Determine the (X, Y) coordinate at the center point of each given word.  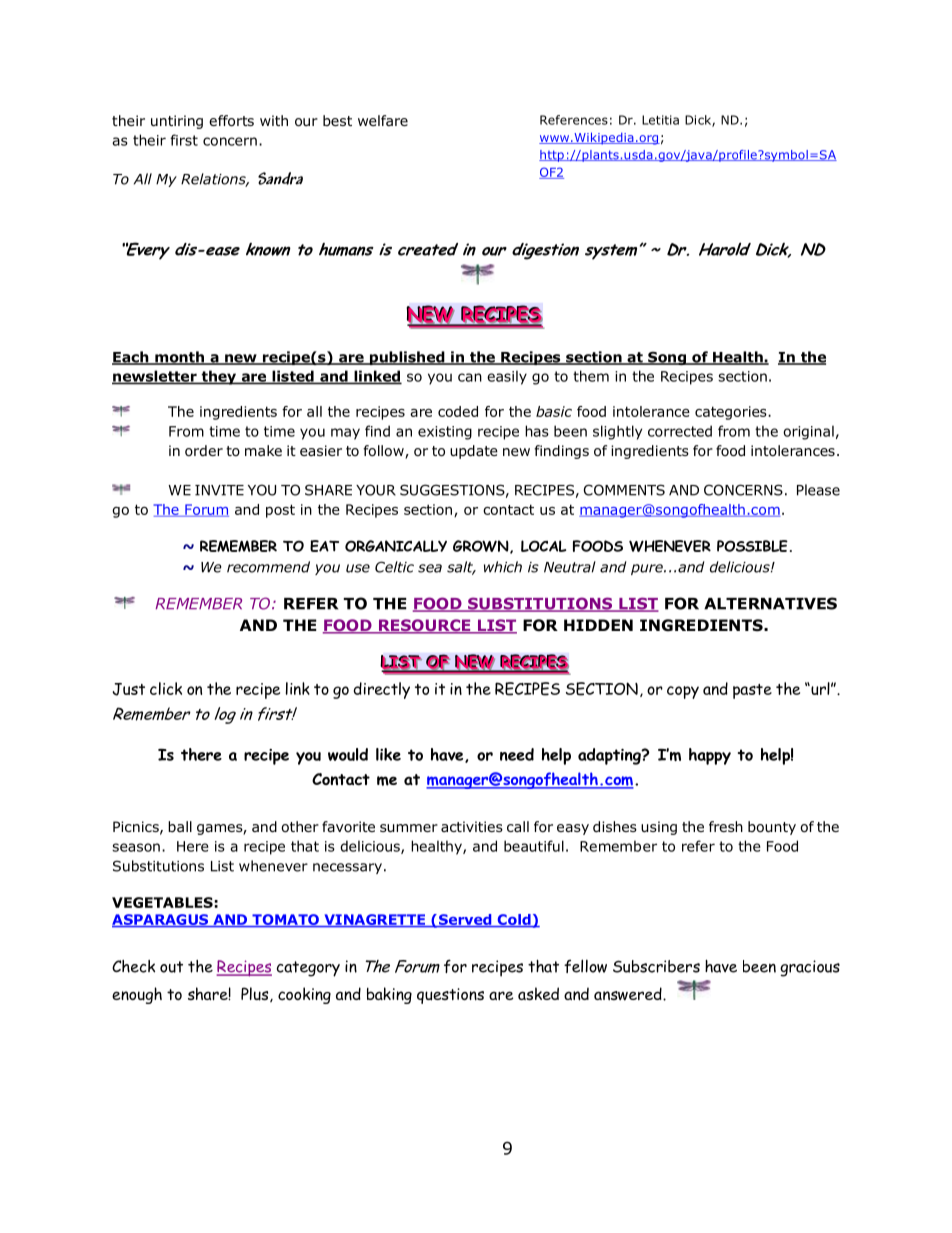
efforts (231, 121)
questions (450, 996)
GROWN (482, 547)
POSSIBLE (752, 546)
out (171, 967)
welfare (383, 120)
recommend (268, 567)
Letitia (660, 120)
